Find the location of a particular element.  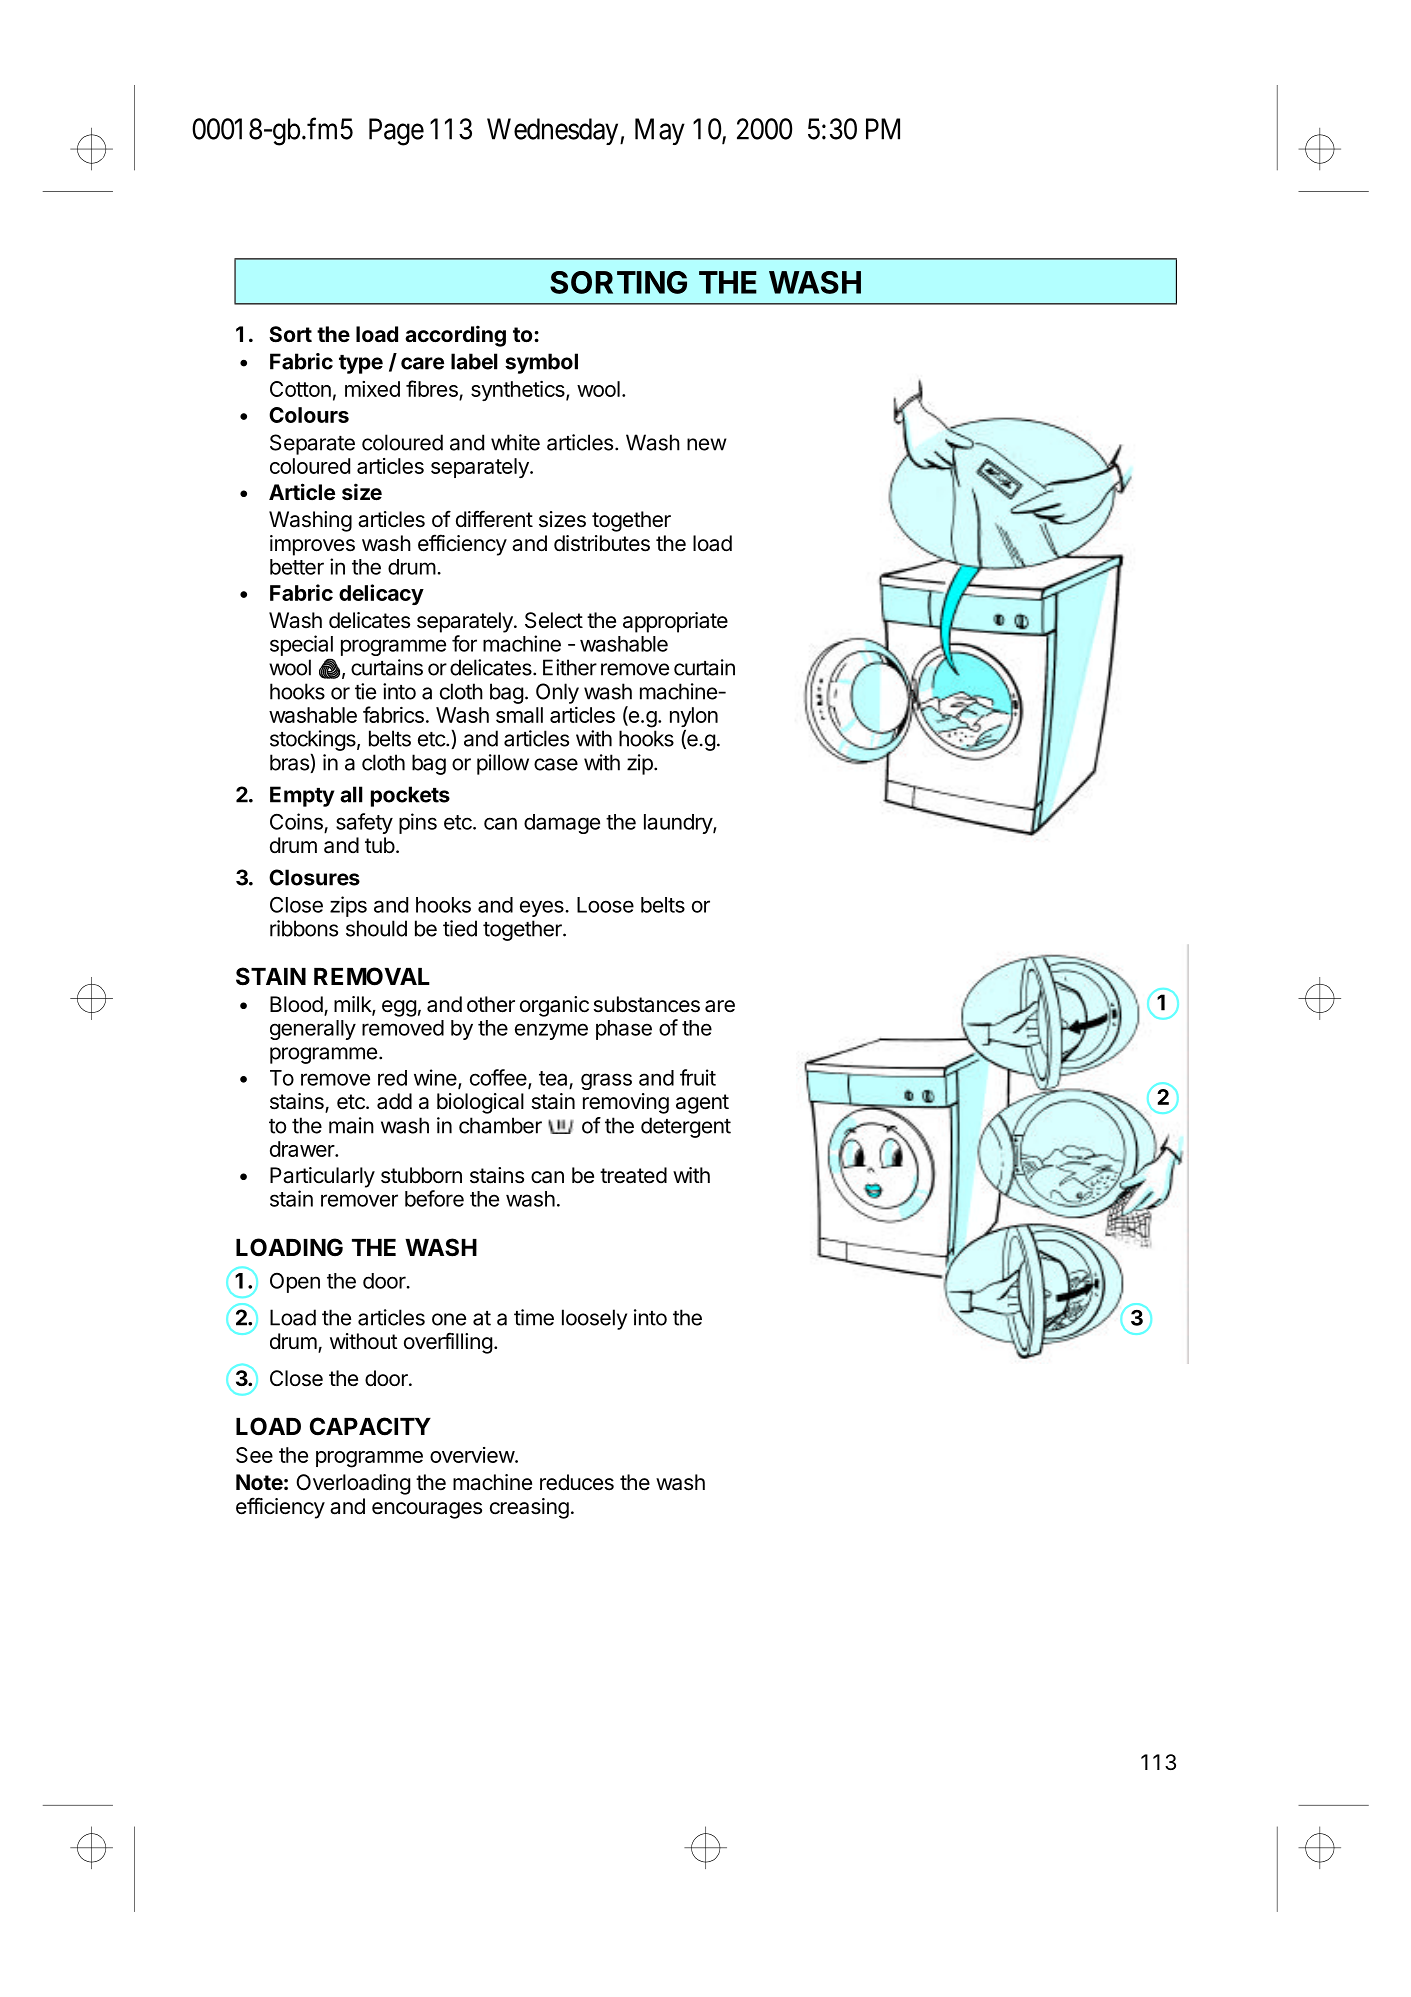

better is located at coordinates (297, 567).
